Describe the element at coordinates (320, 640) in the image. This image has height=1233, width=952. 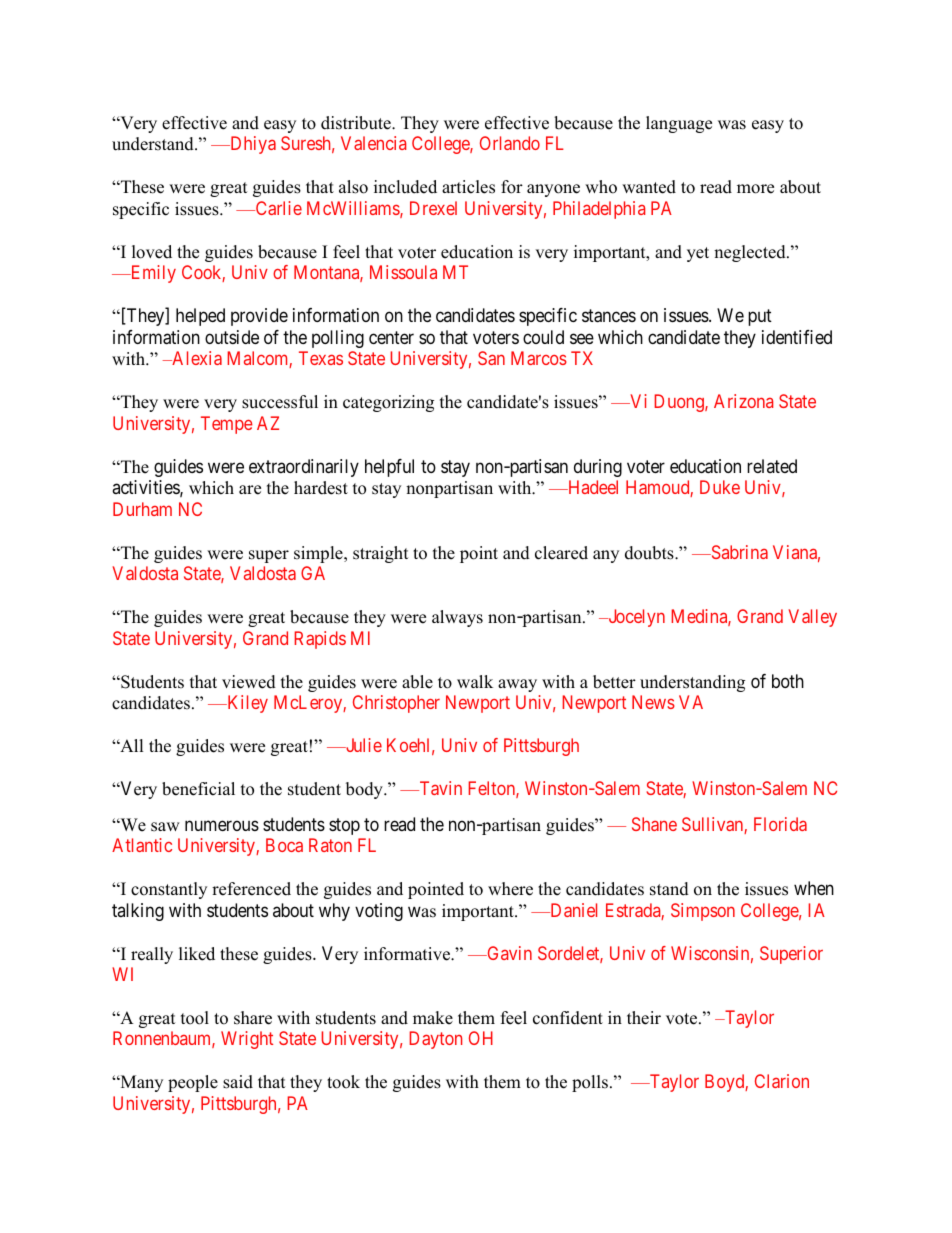
I see `Rapids` at that location.
